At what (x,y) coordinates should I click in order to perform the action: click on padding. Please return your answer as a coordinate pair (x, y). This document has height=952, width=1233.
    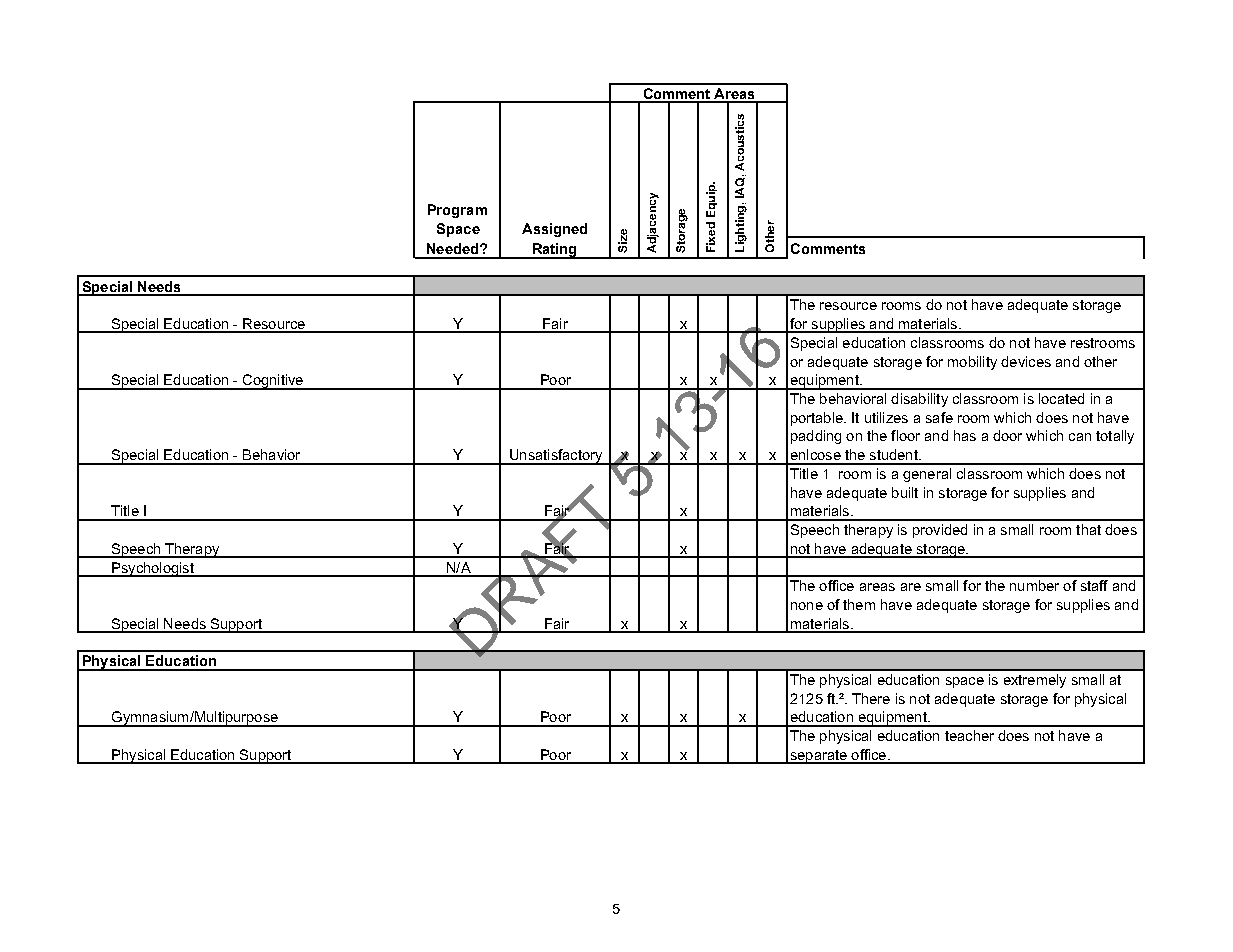
    Looking at the image, I should click on (816, 437).
